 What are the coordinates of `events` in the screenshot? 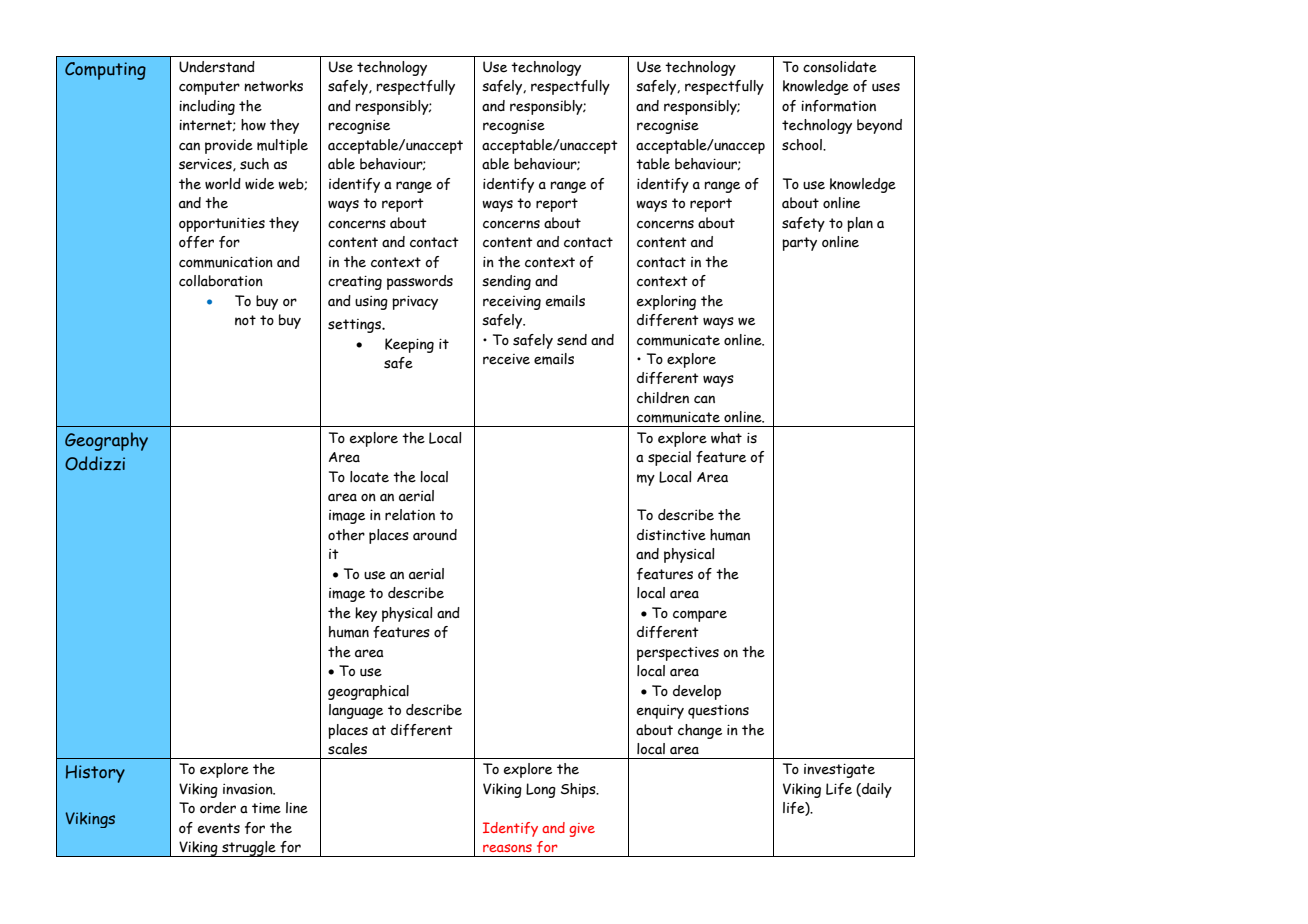 It's located at (219, 828).
